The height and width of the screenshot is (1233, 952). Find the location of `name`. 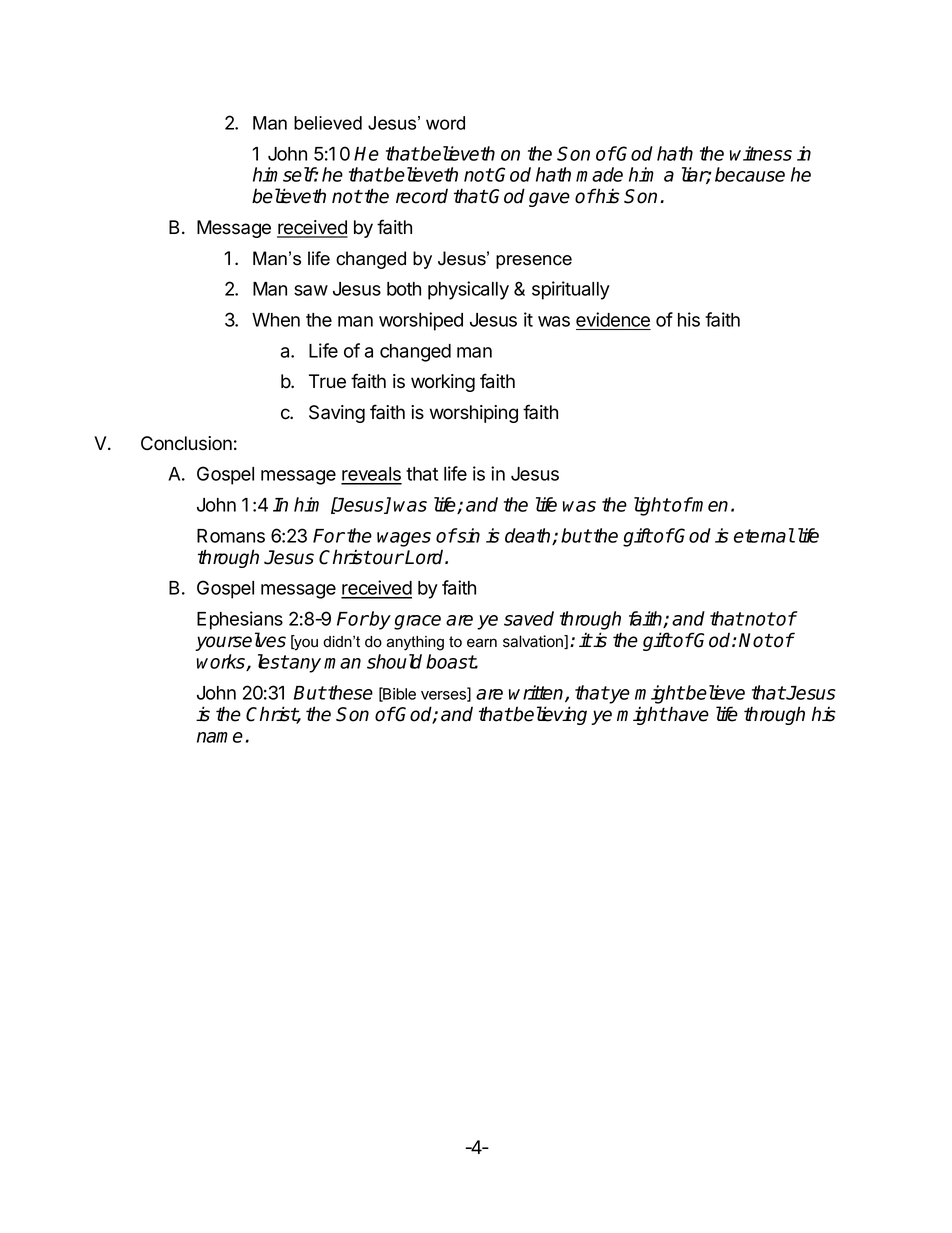

name is located at coordinates (220, 737).
